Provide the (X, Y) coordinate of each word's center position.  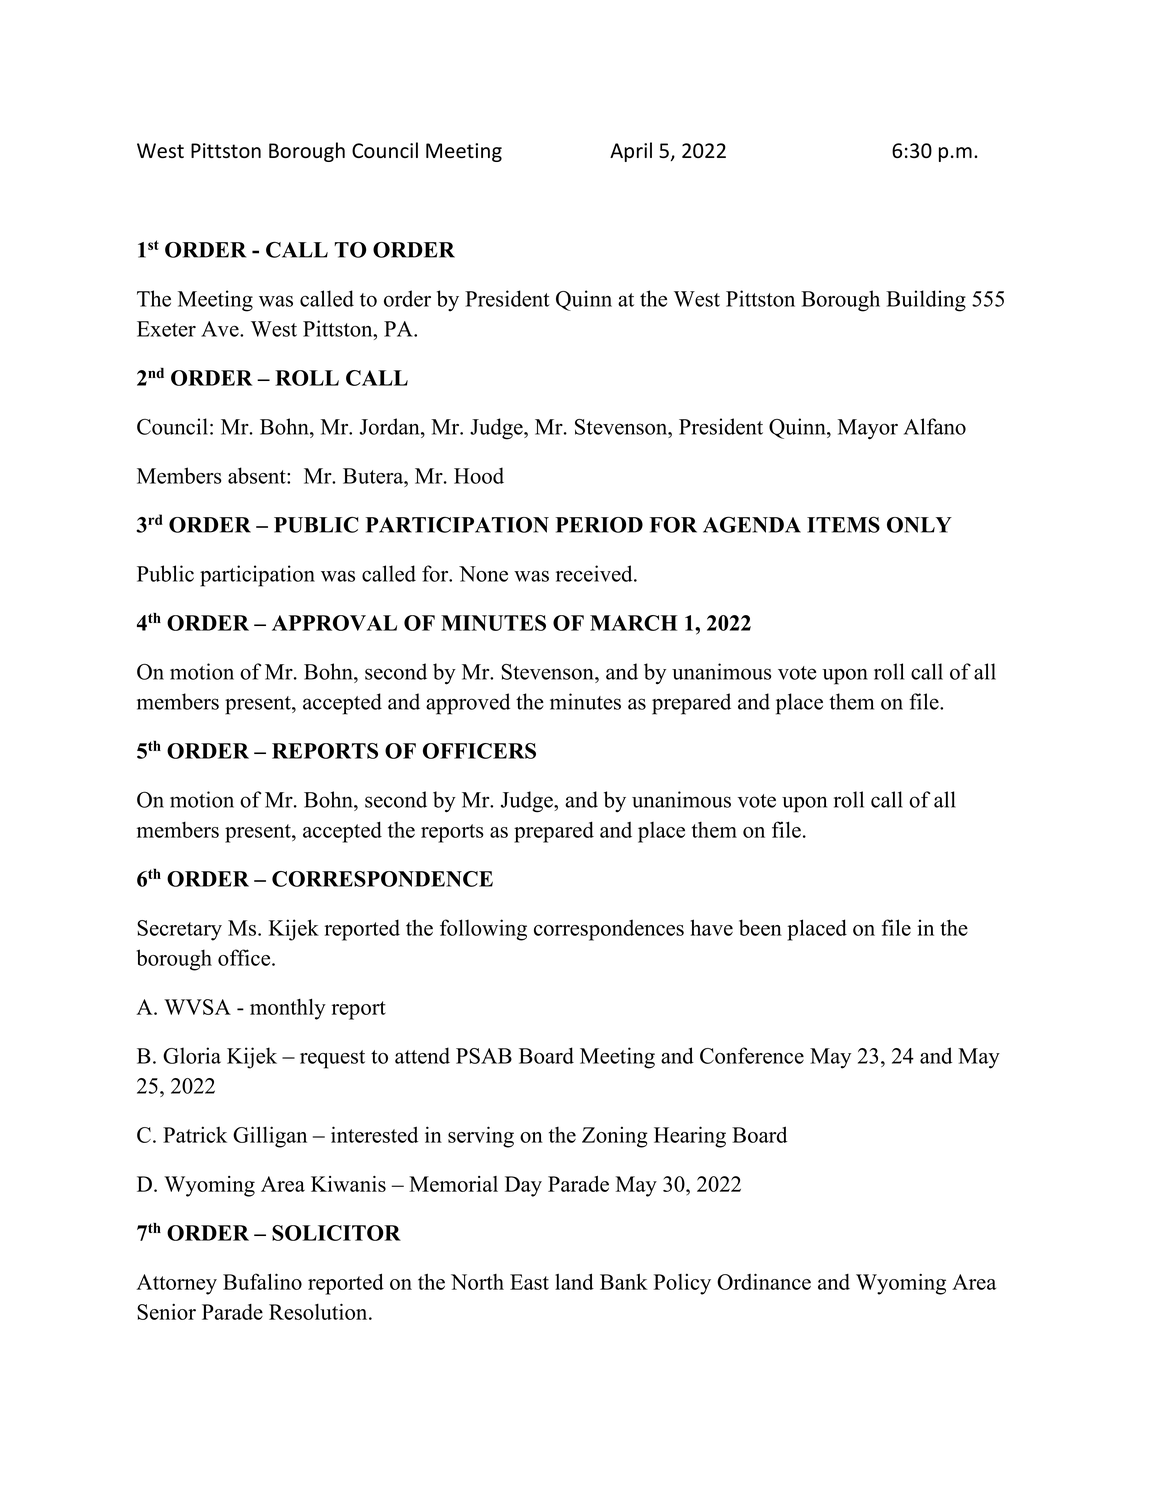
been (760, 927)
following (483, 930)
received (595, 573)
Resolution (319, 1311)
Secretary (179, 930)
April (631, 152)
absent (258, 475)
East (529, 1282)
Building (926, 301)
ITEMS (843, 524)
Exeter (166, 329)
